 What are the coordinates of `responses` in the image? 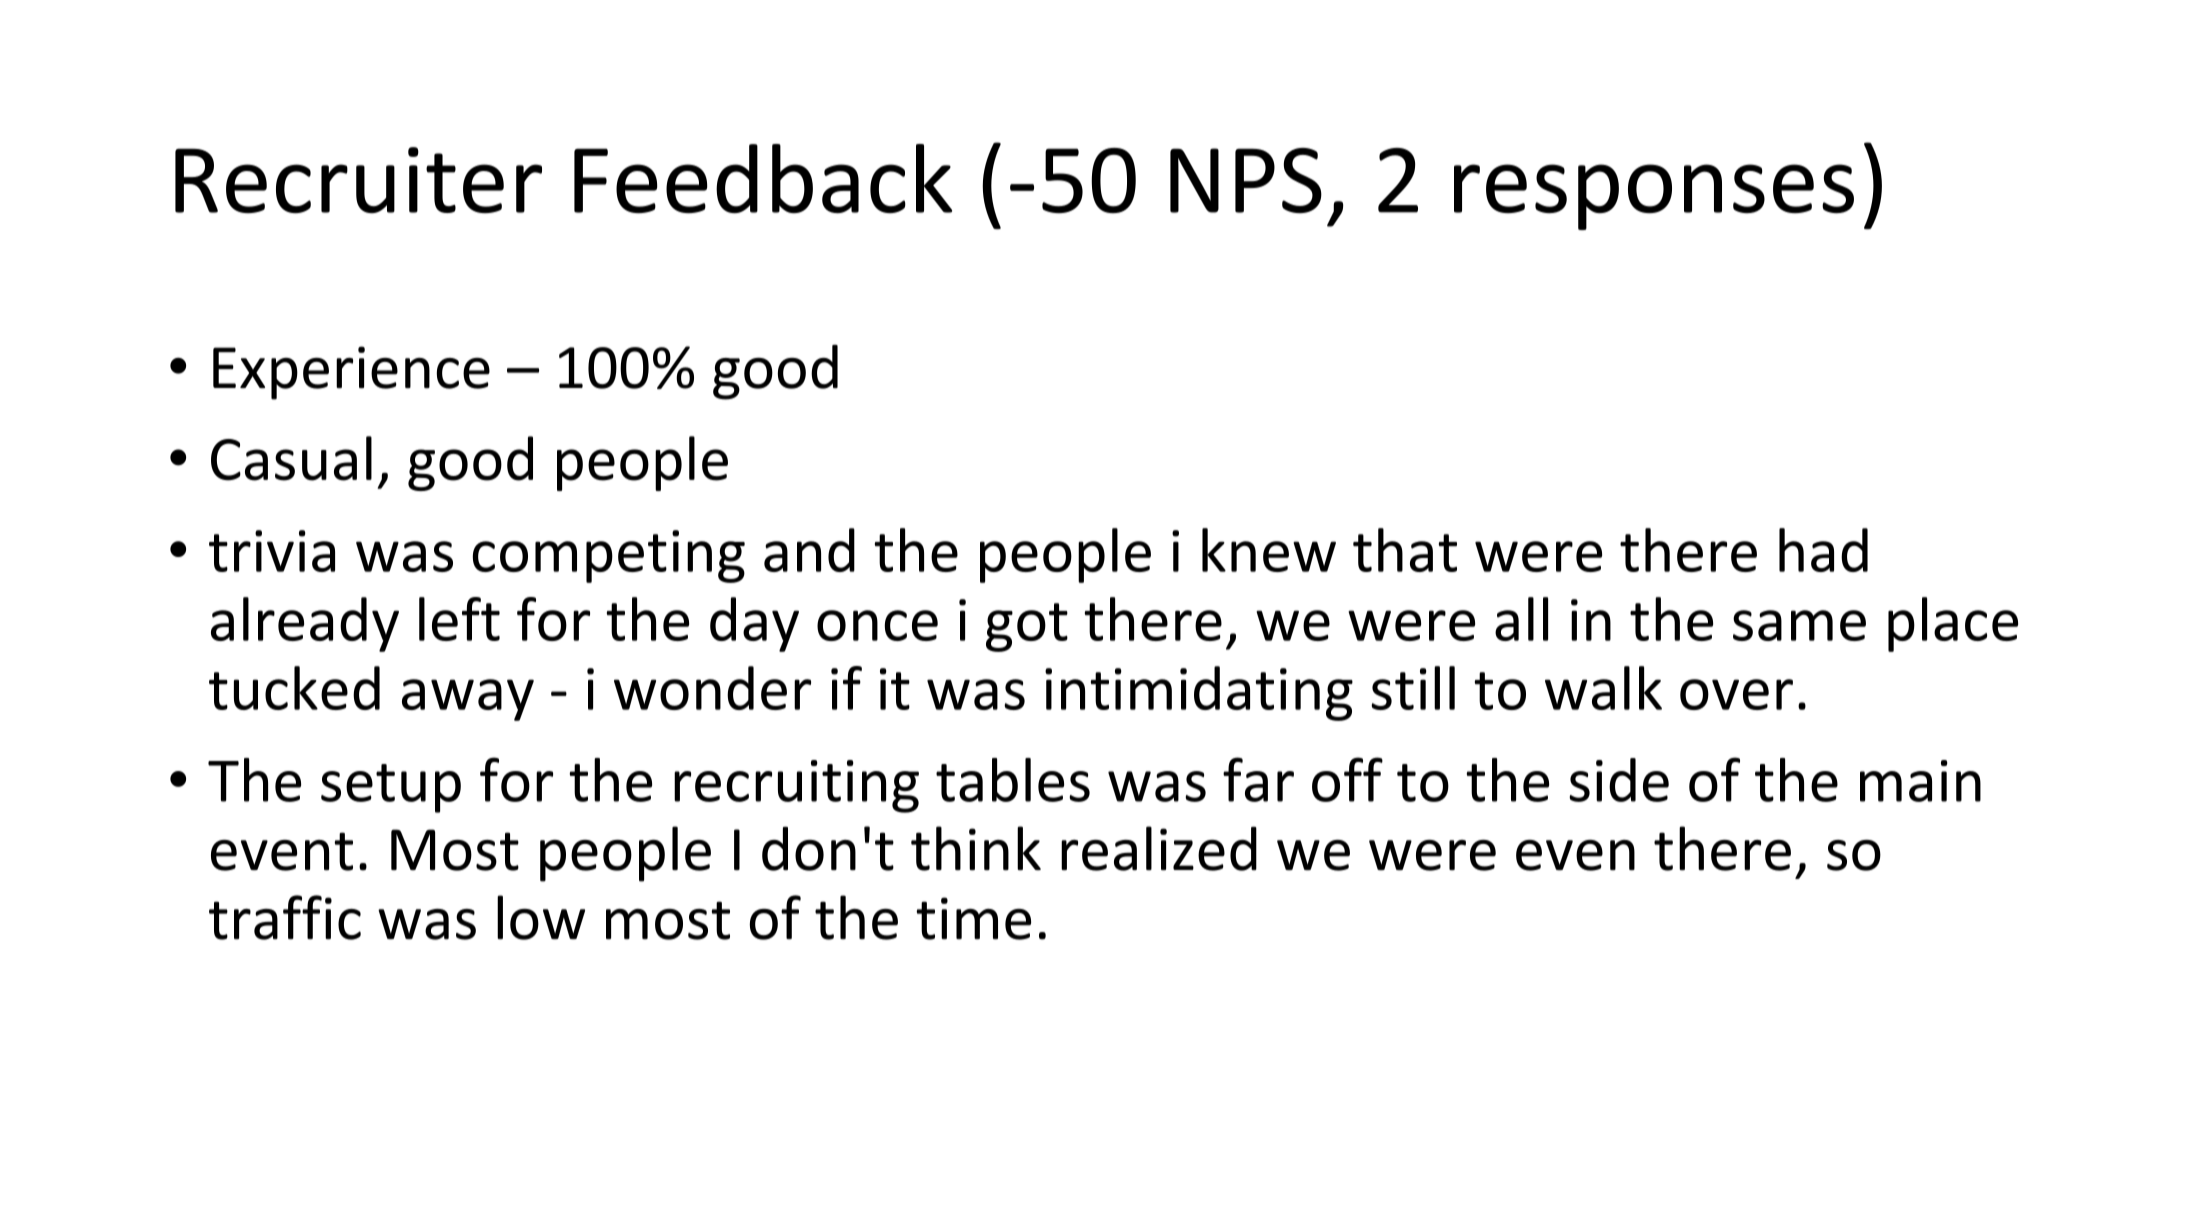 It's located at (1654, 197).
